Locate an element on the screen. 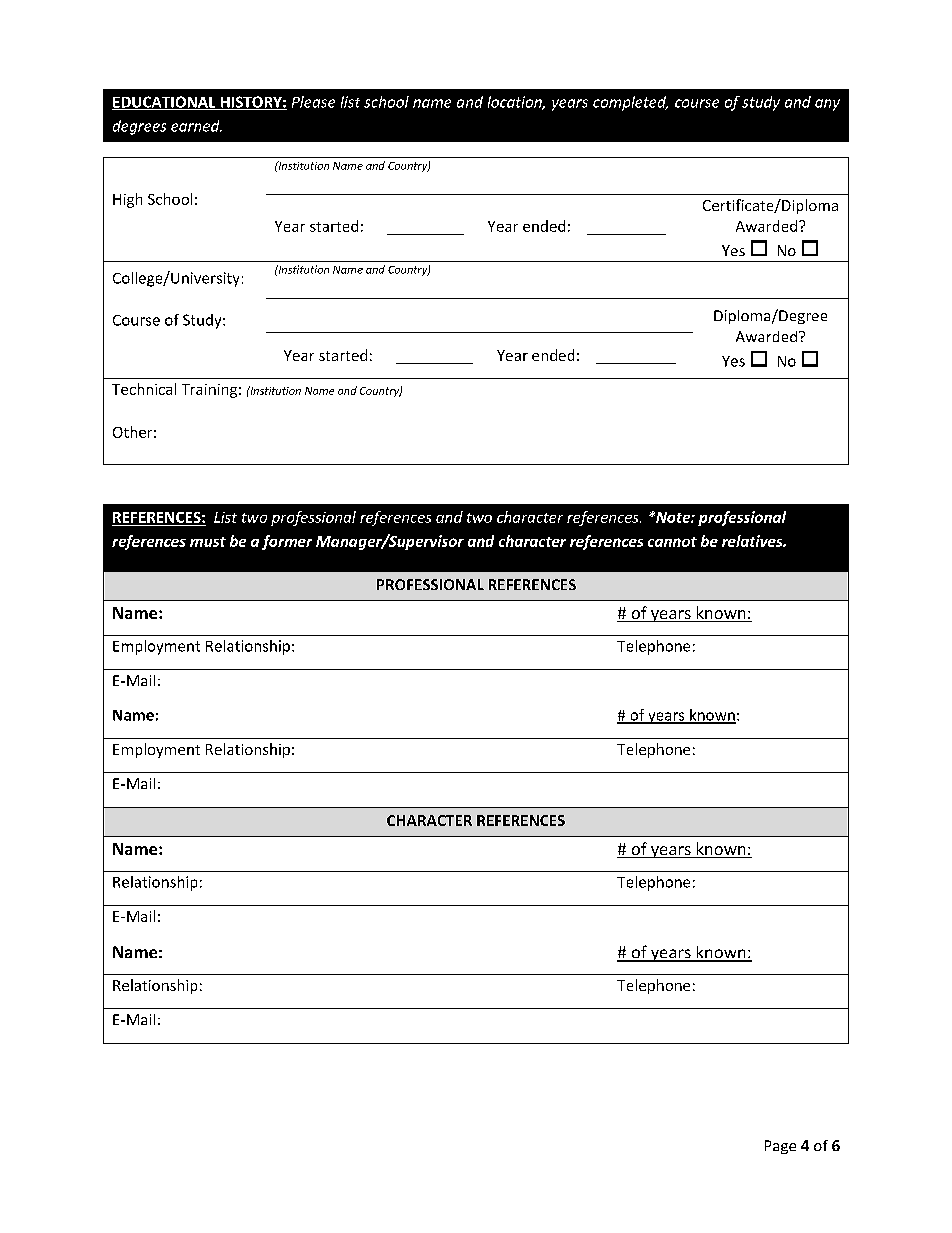 The width and height of the screenshot is (952, 1233). any is located at coordinates (827, 105).
